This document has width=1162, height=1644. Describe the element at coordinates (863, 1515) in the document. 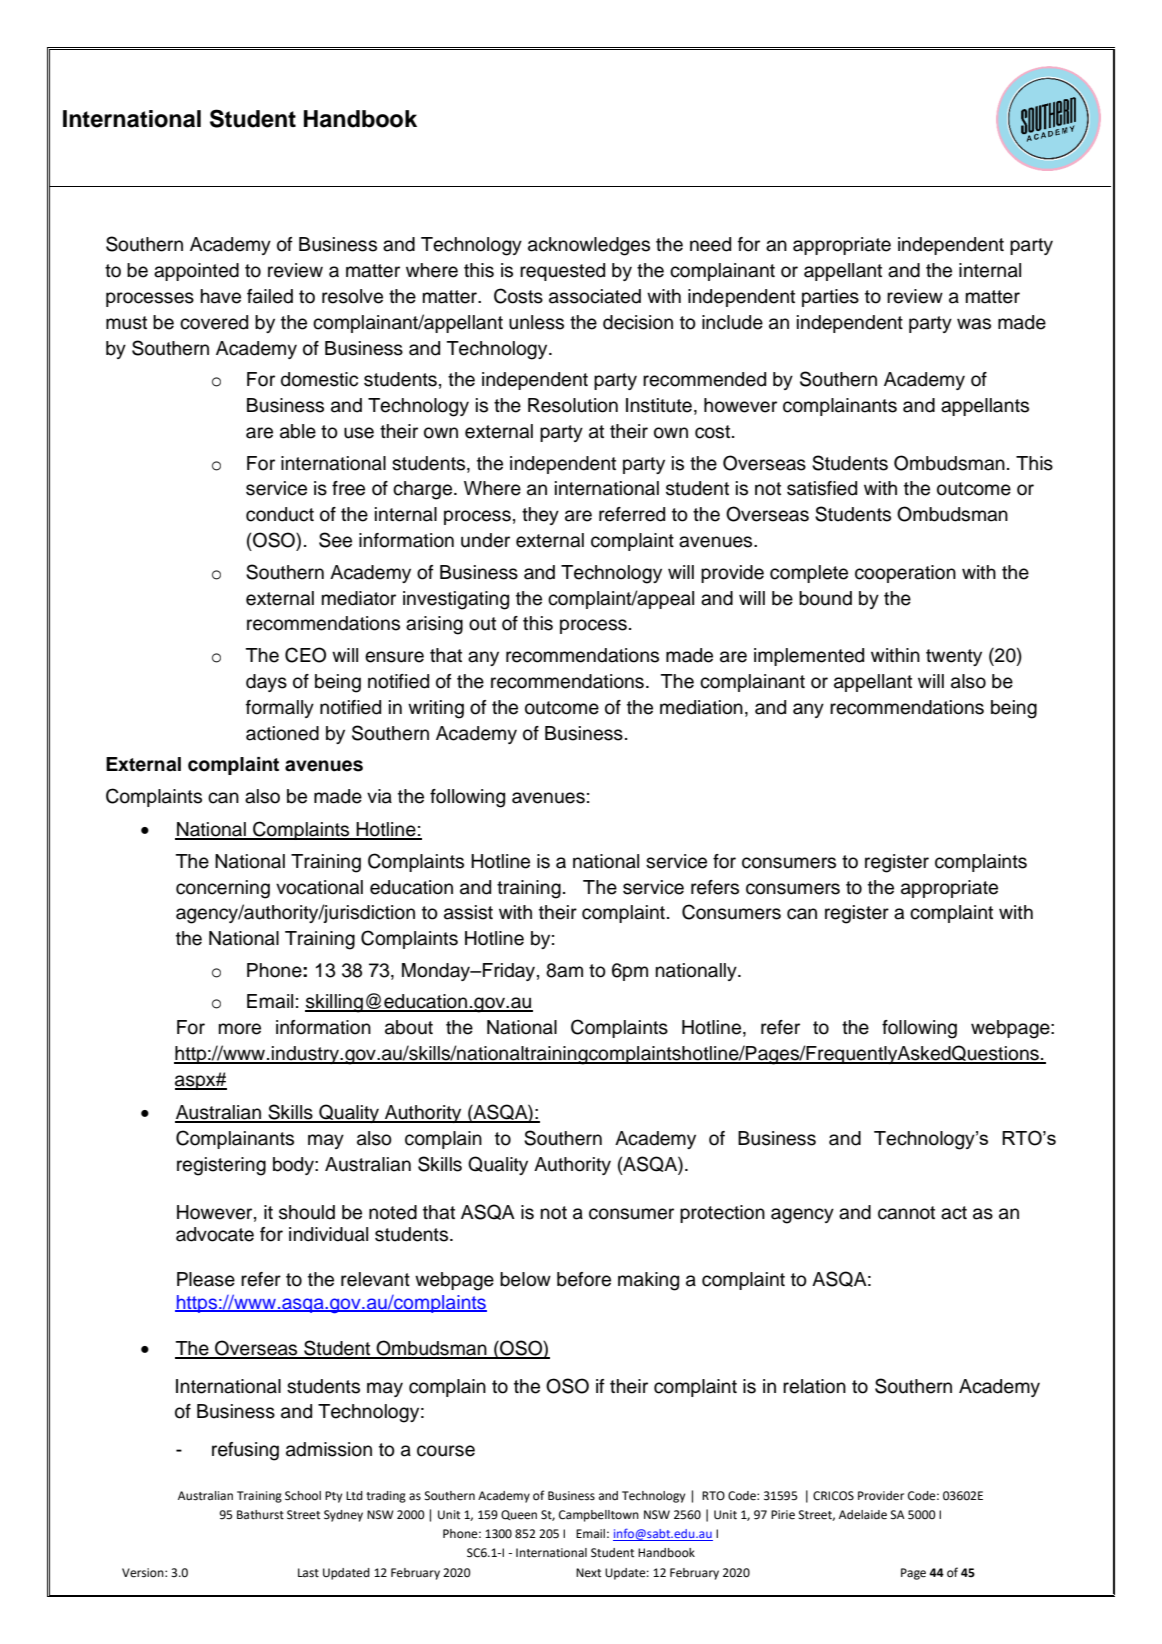

I see `Adelaide` at that location.
